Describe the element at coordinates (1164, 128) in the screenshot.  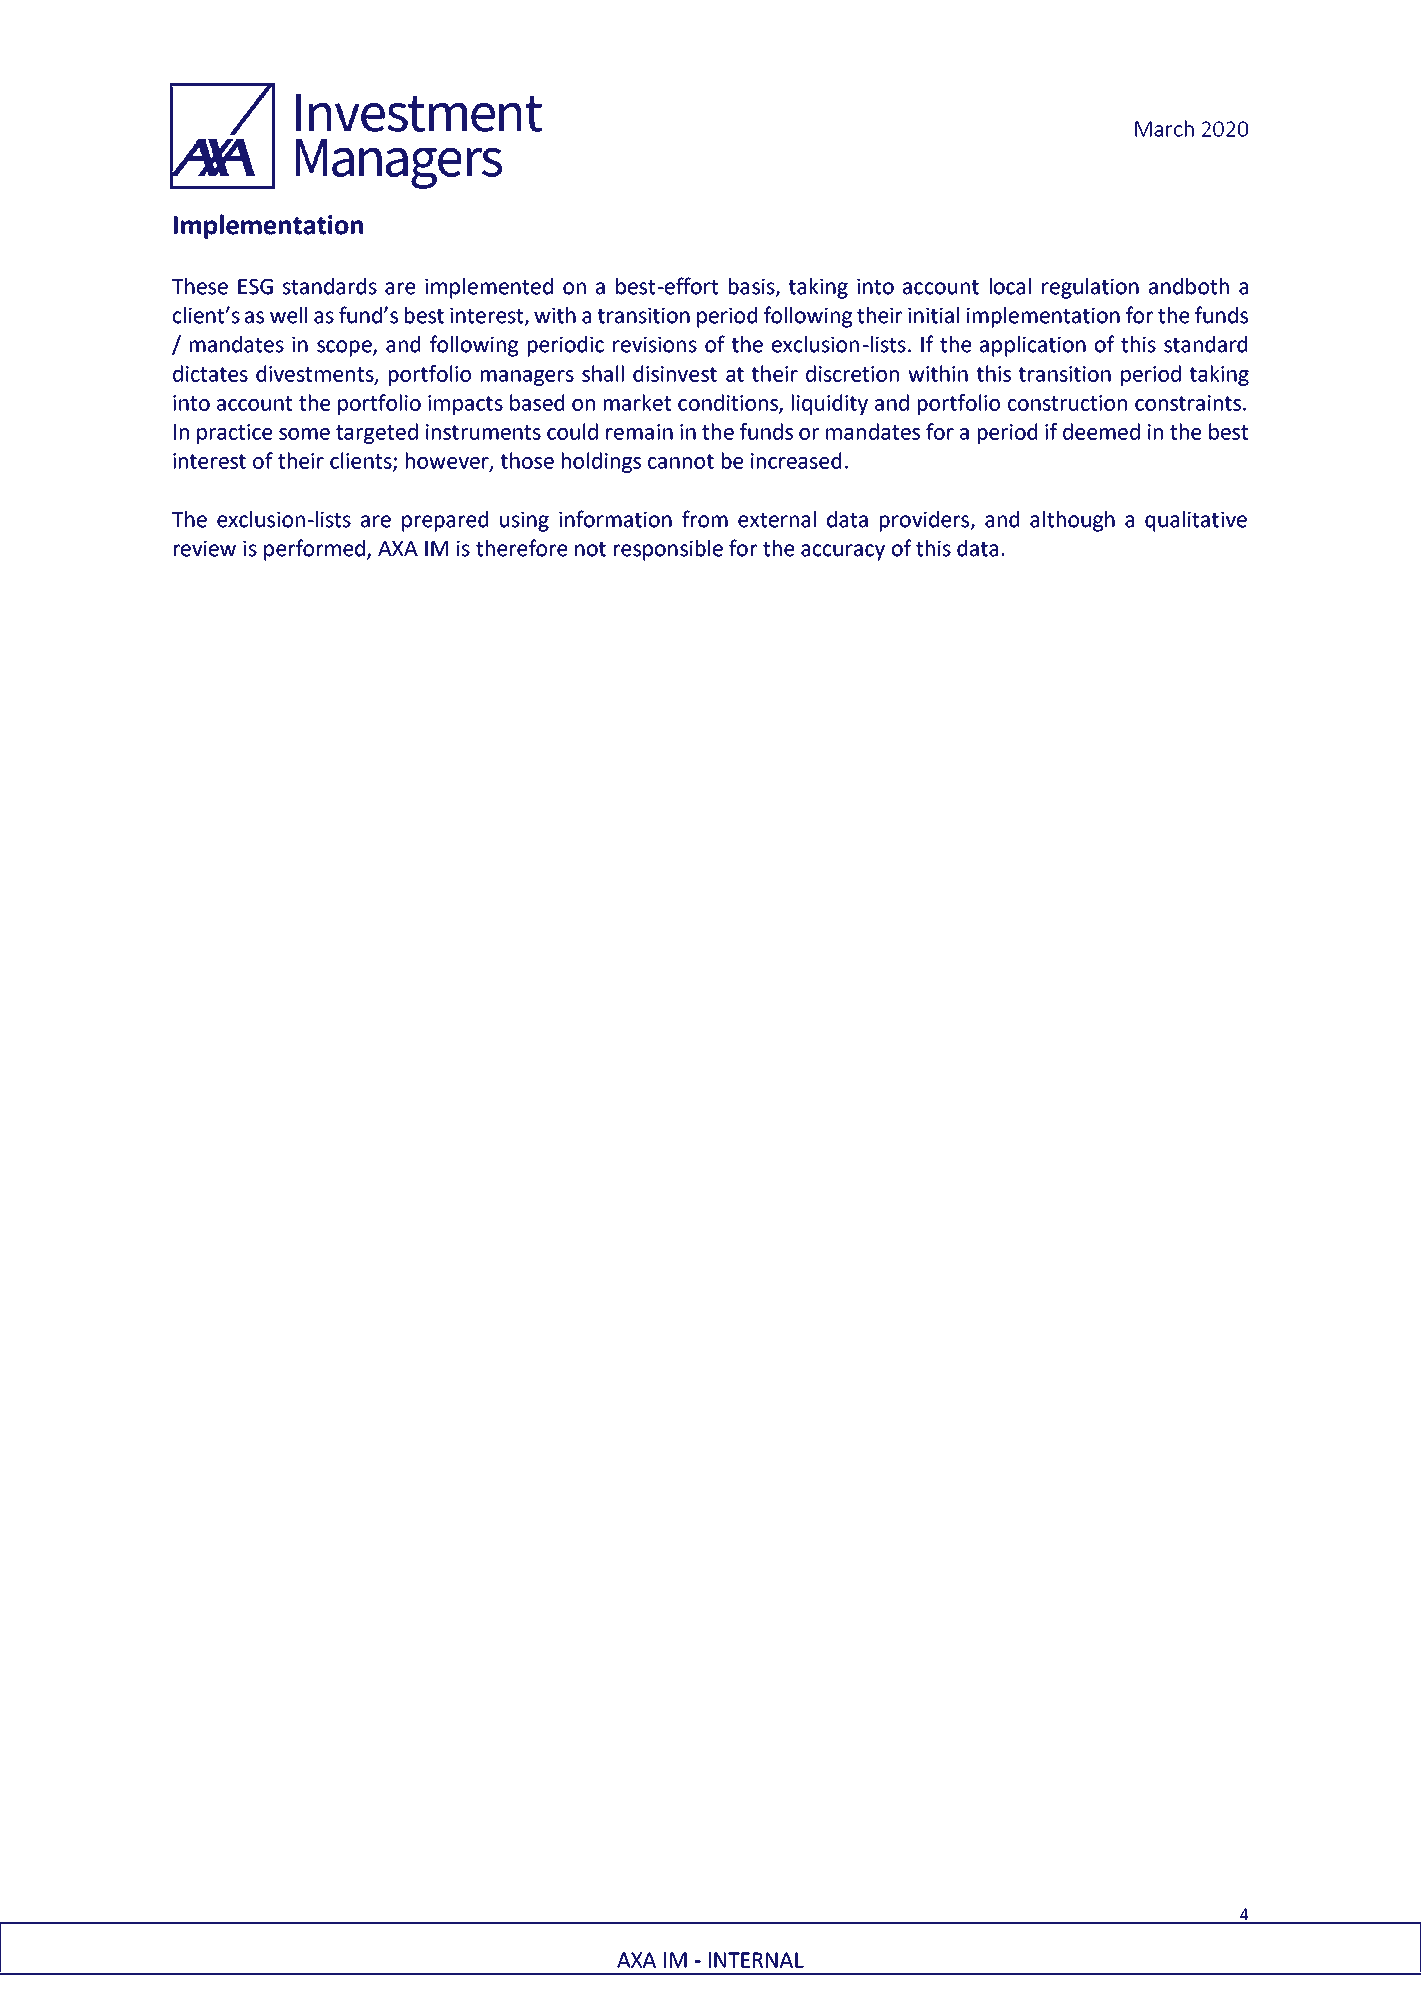
I see `March` at that location.
